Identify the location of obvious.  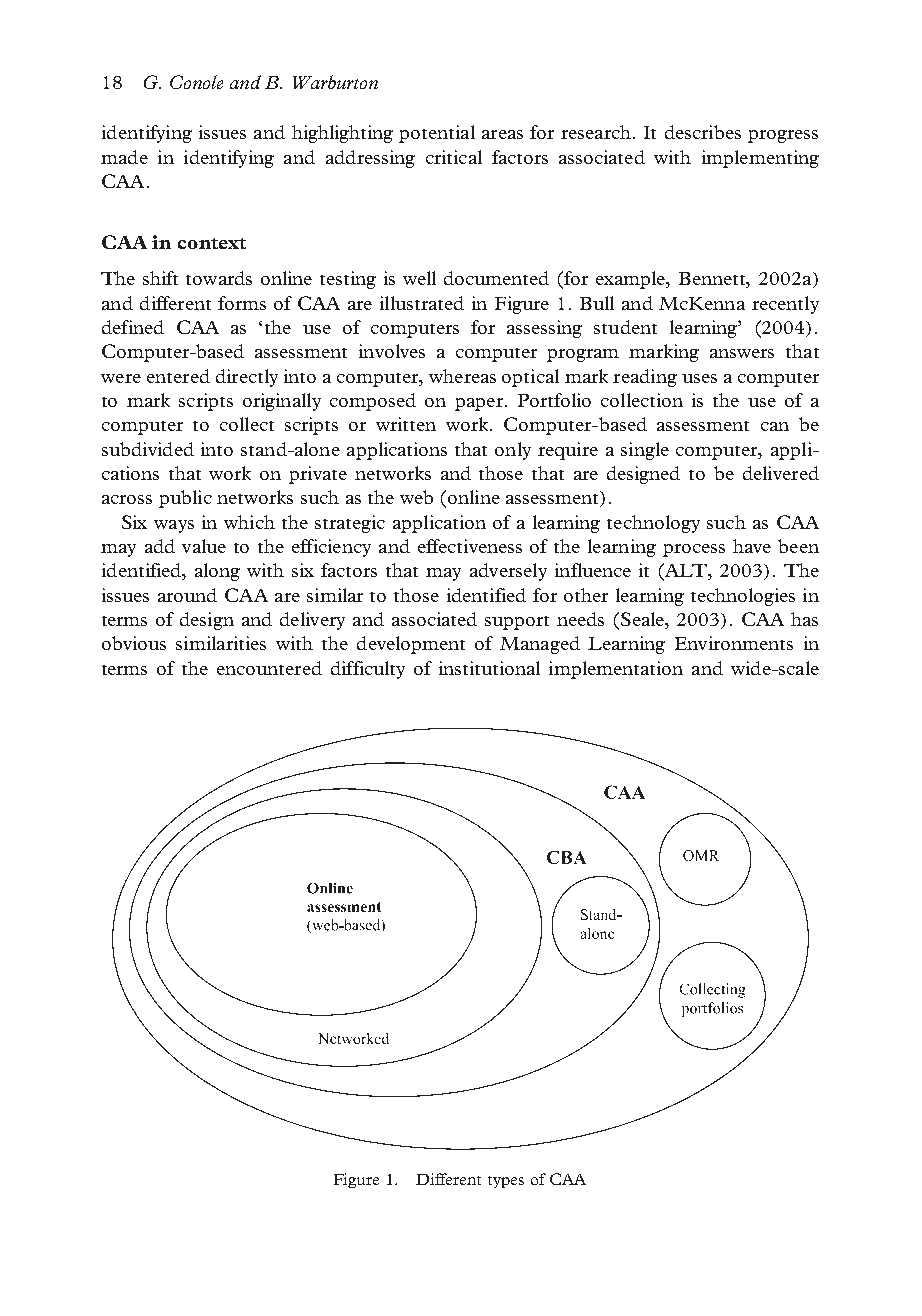
(134, 643).
